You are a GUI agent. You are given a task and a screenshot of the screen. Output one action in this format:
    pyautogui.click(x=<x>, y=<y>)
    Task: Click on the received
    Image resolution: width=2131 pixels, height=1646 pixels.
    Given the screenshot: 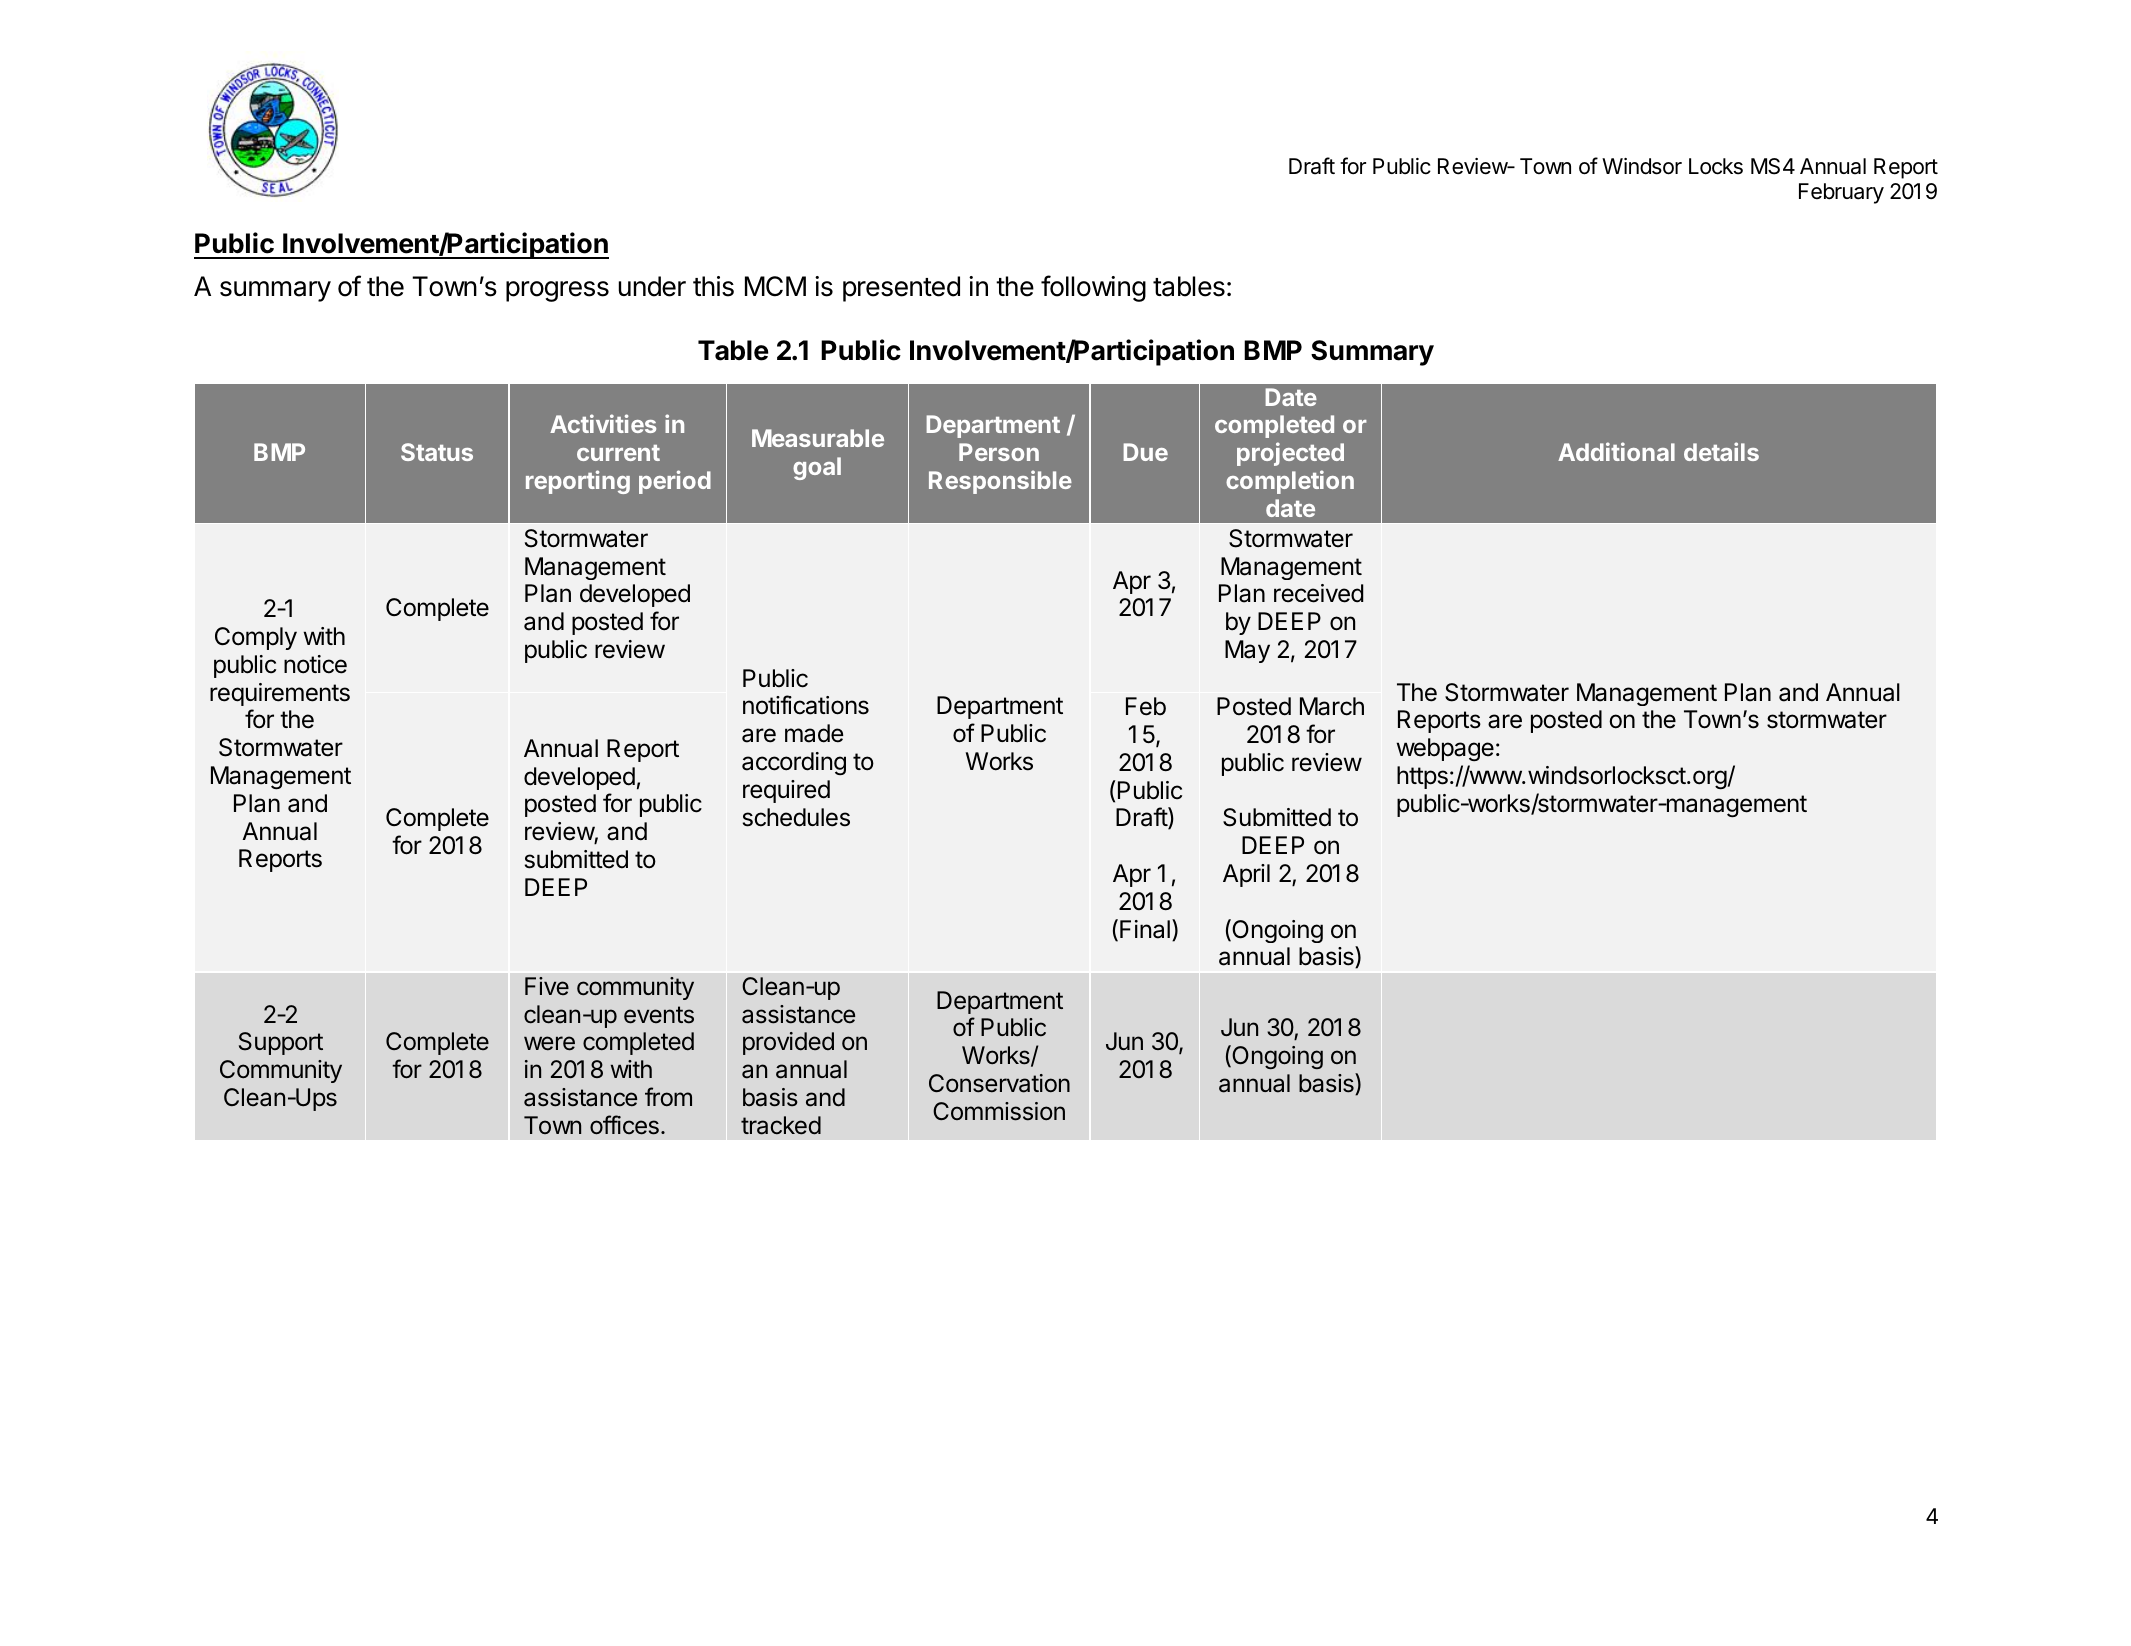 What is the action you would take?
    pyautogui.click(x=1319, y=593)
